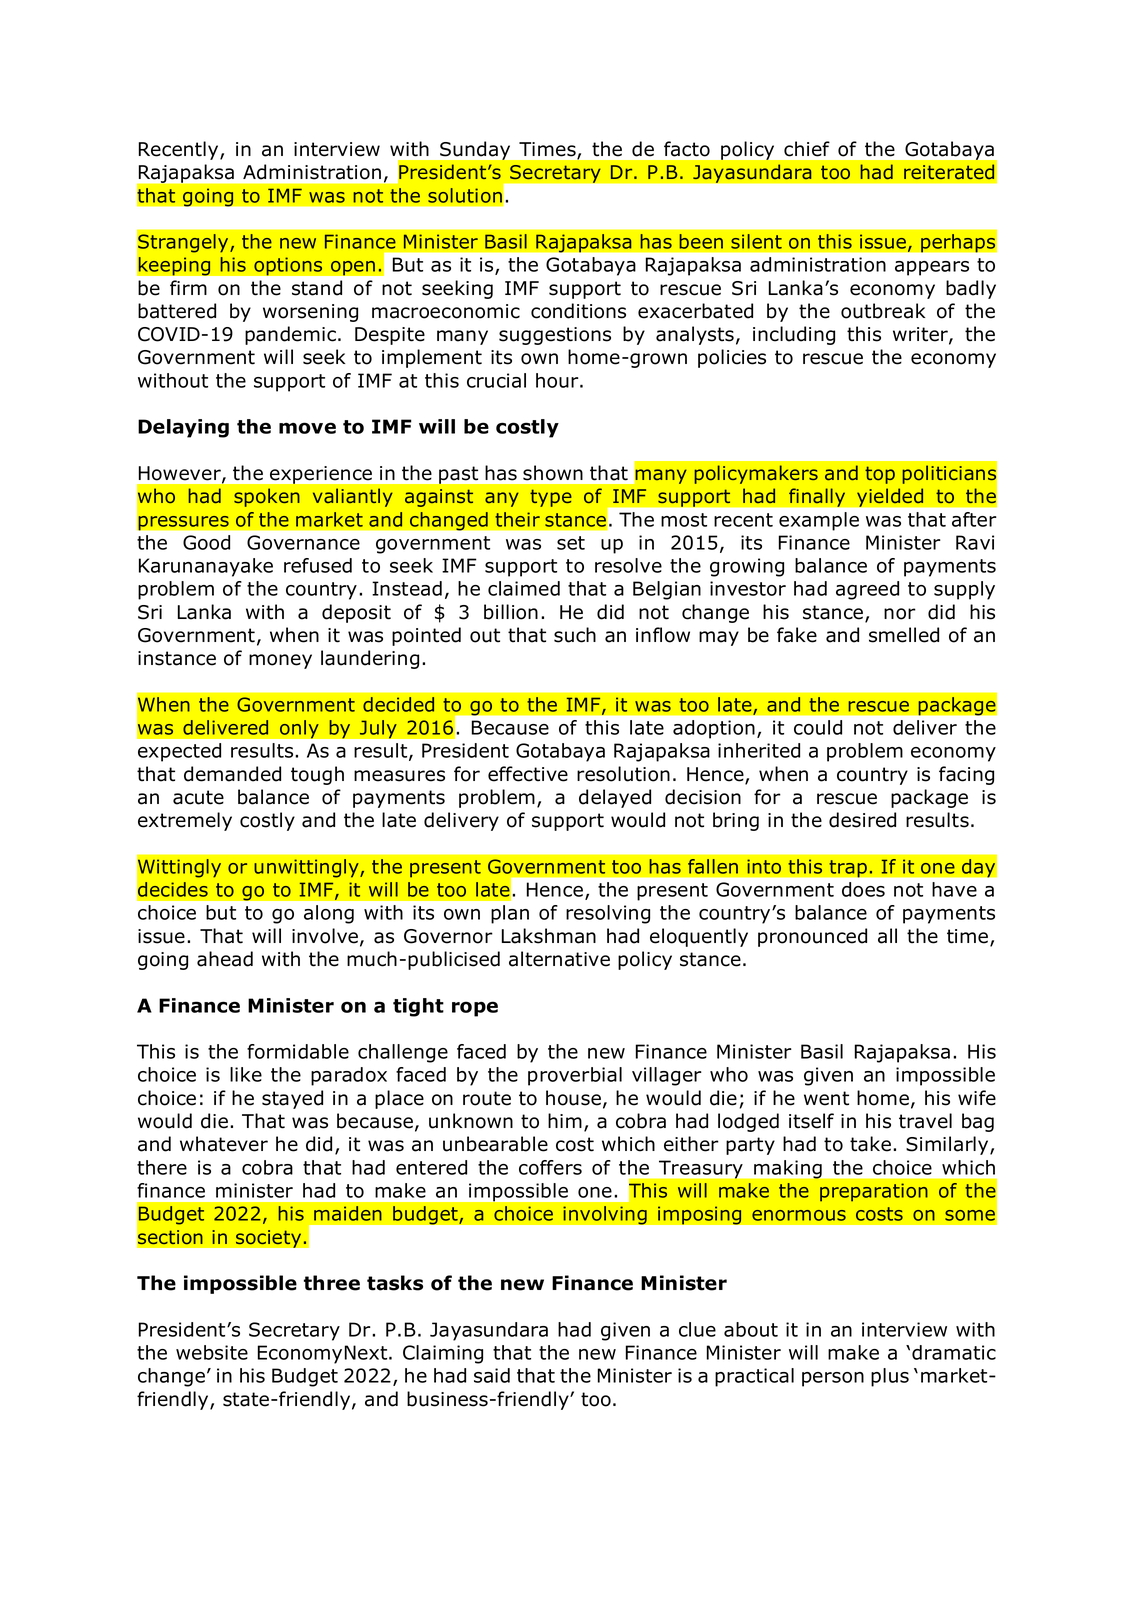 Image resolution: width=1134 pixels, height=1603 pixels. Describe the element at coordinates (212, 1352) in the image. I see `website` at that location.
